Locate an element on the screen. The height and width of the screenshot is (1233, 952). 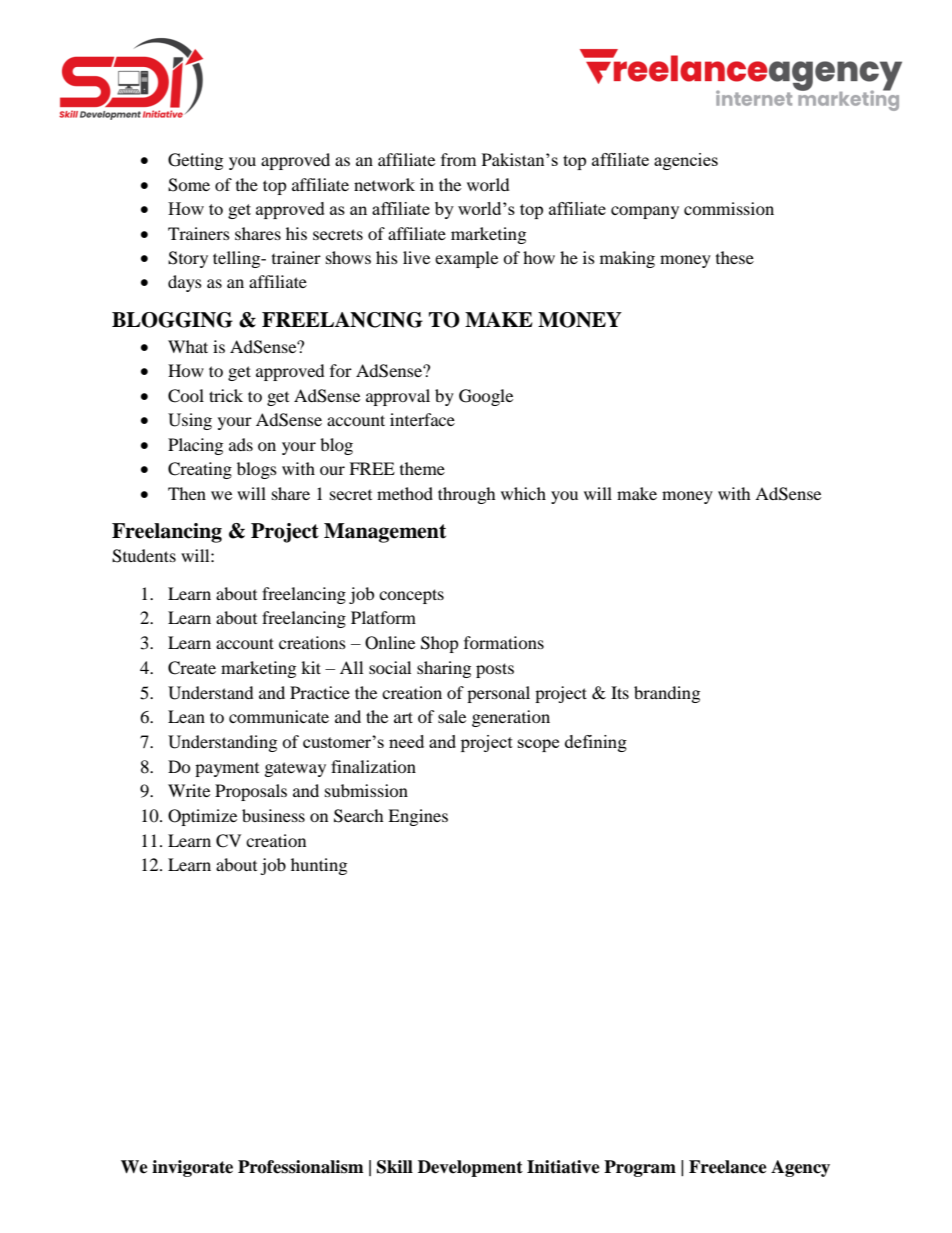
Agency is located at coordinates (800, 1168).
